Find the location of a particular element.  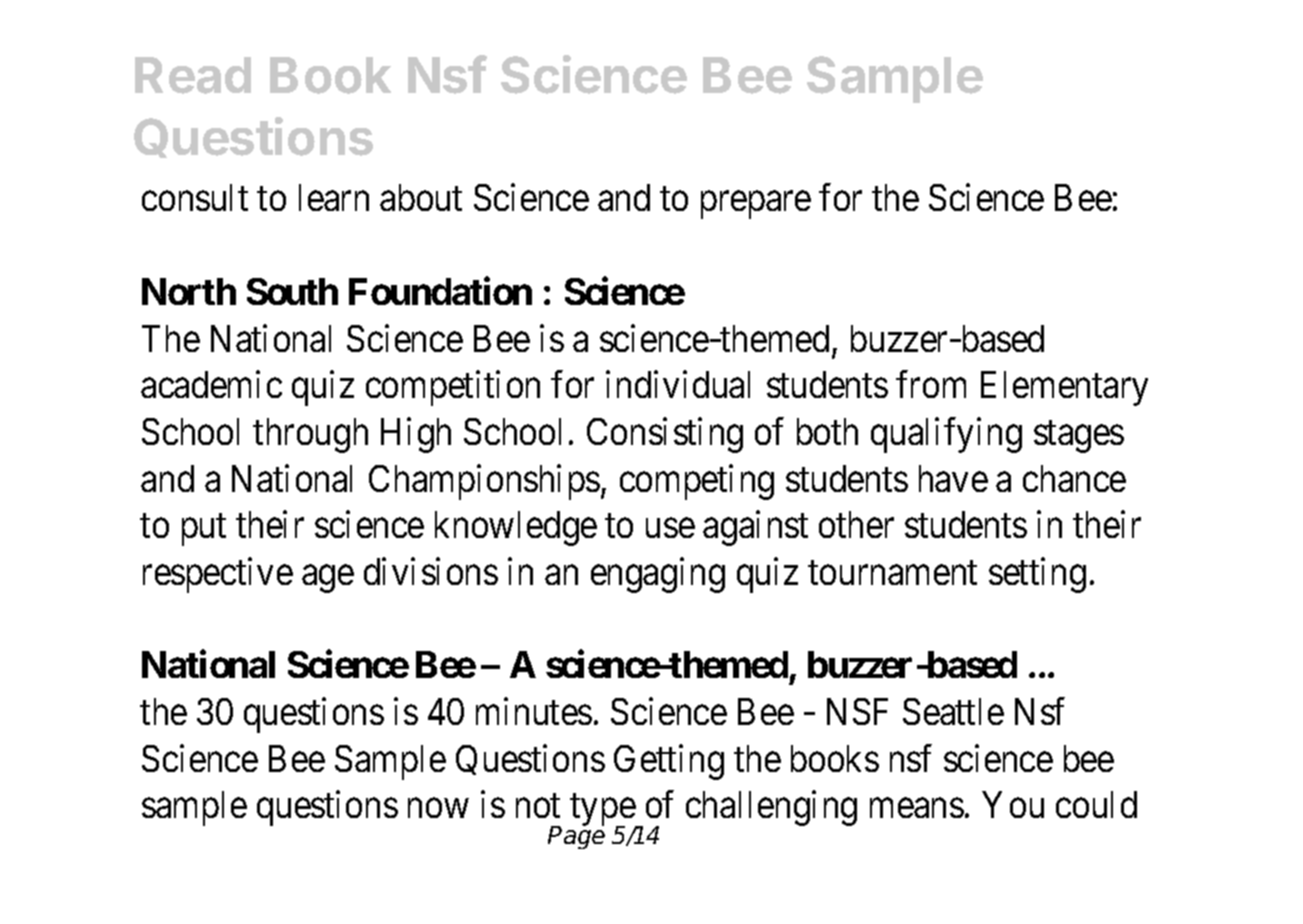

You is located at coordinates (1013, 805).
